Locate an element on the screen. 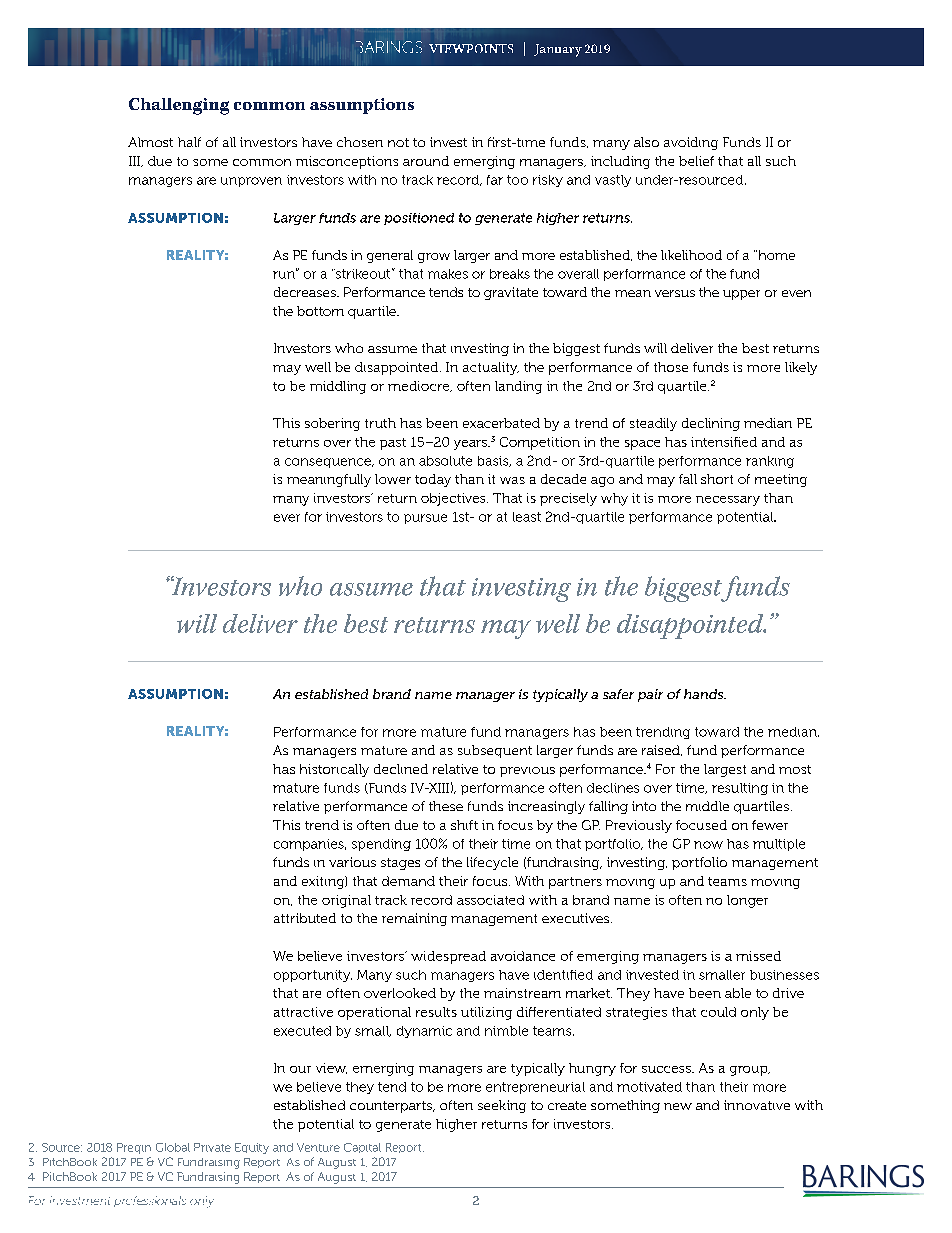 This screenshot has width=952, height=1233. lifecycle is located at coordinates (492, 863).
